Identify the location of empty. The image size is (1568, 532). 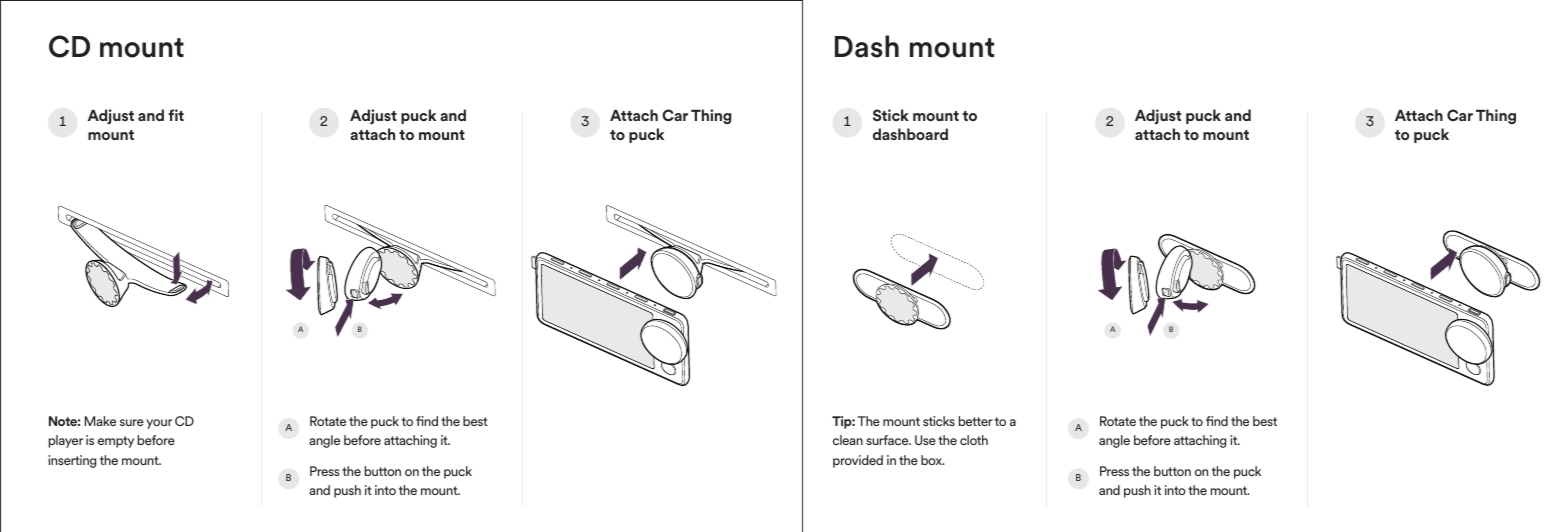
(116, 442).
